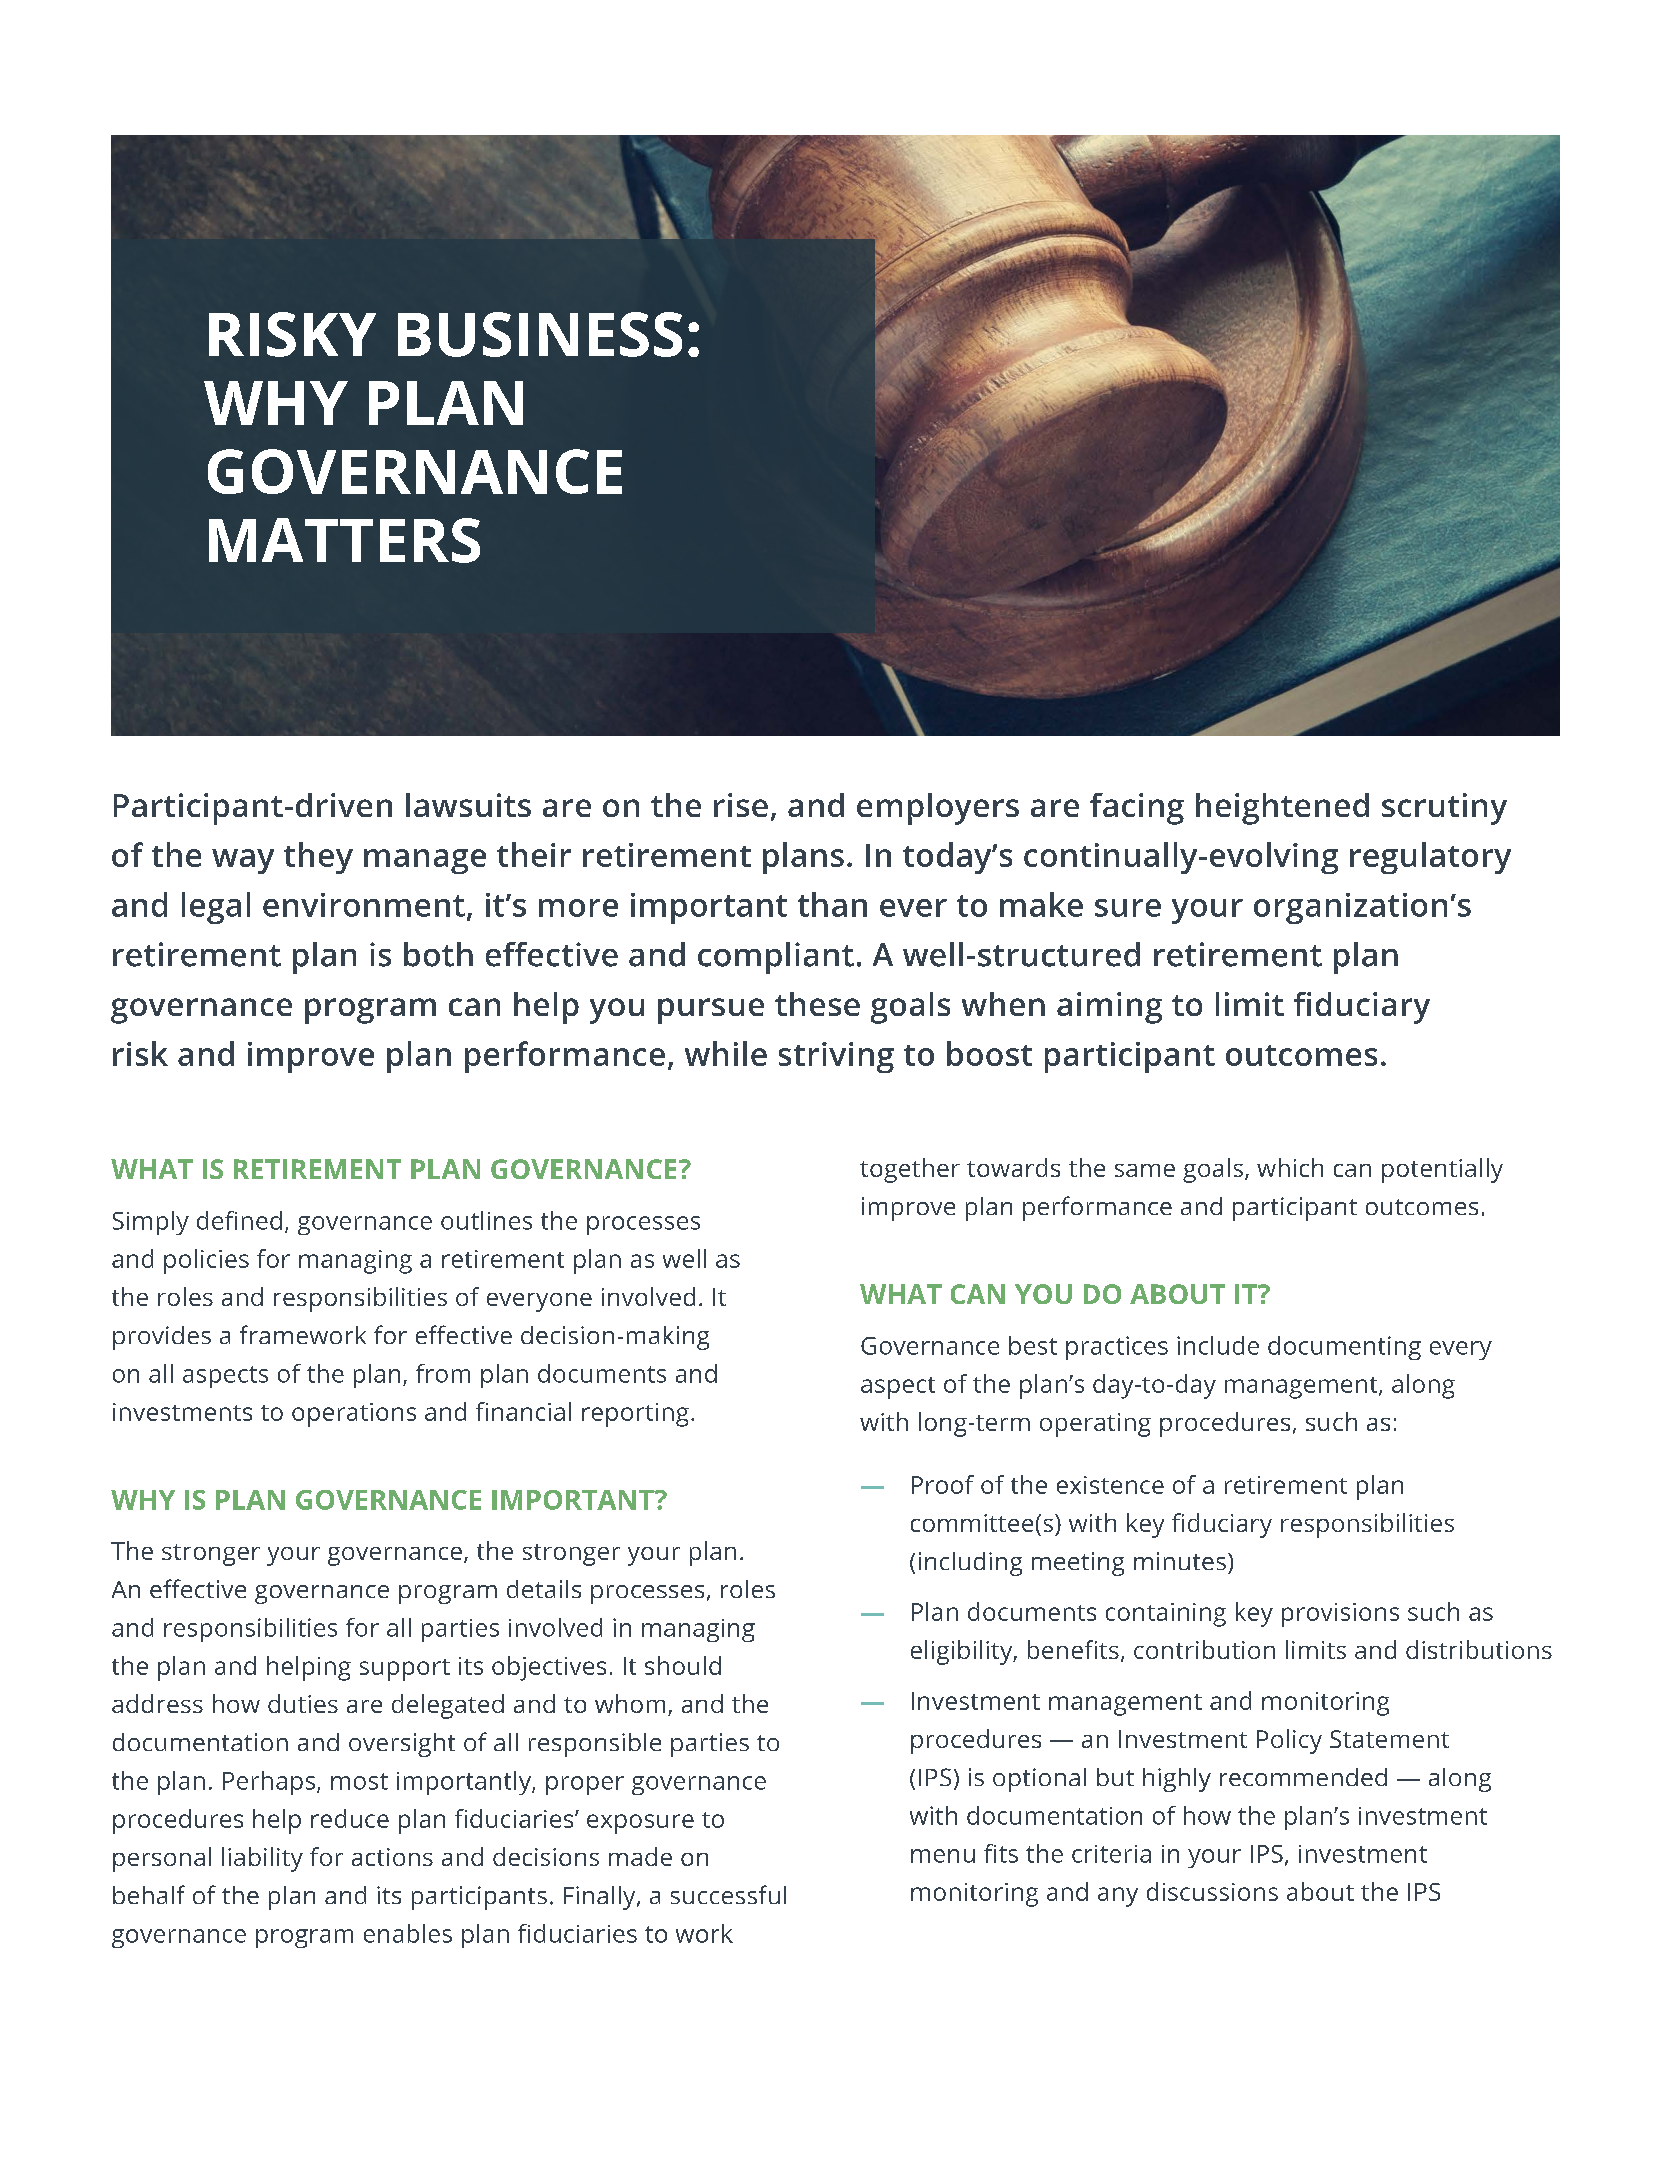  Describe the element at coordinates (540, 334) in the screenshot. I see `BUSINESS` at that location.
